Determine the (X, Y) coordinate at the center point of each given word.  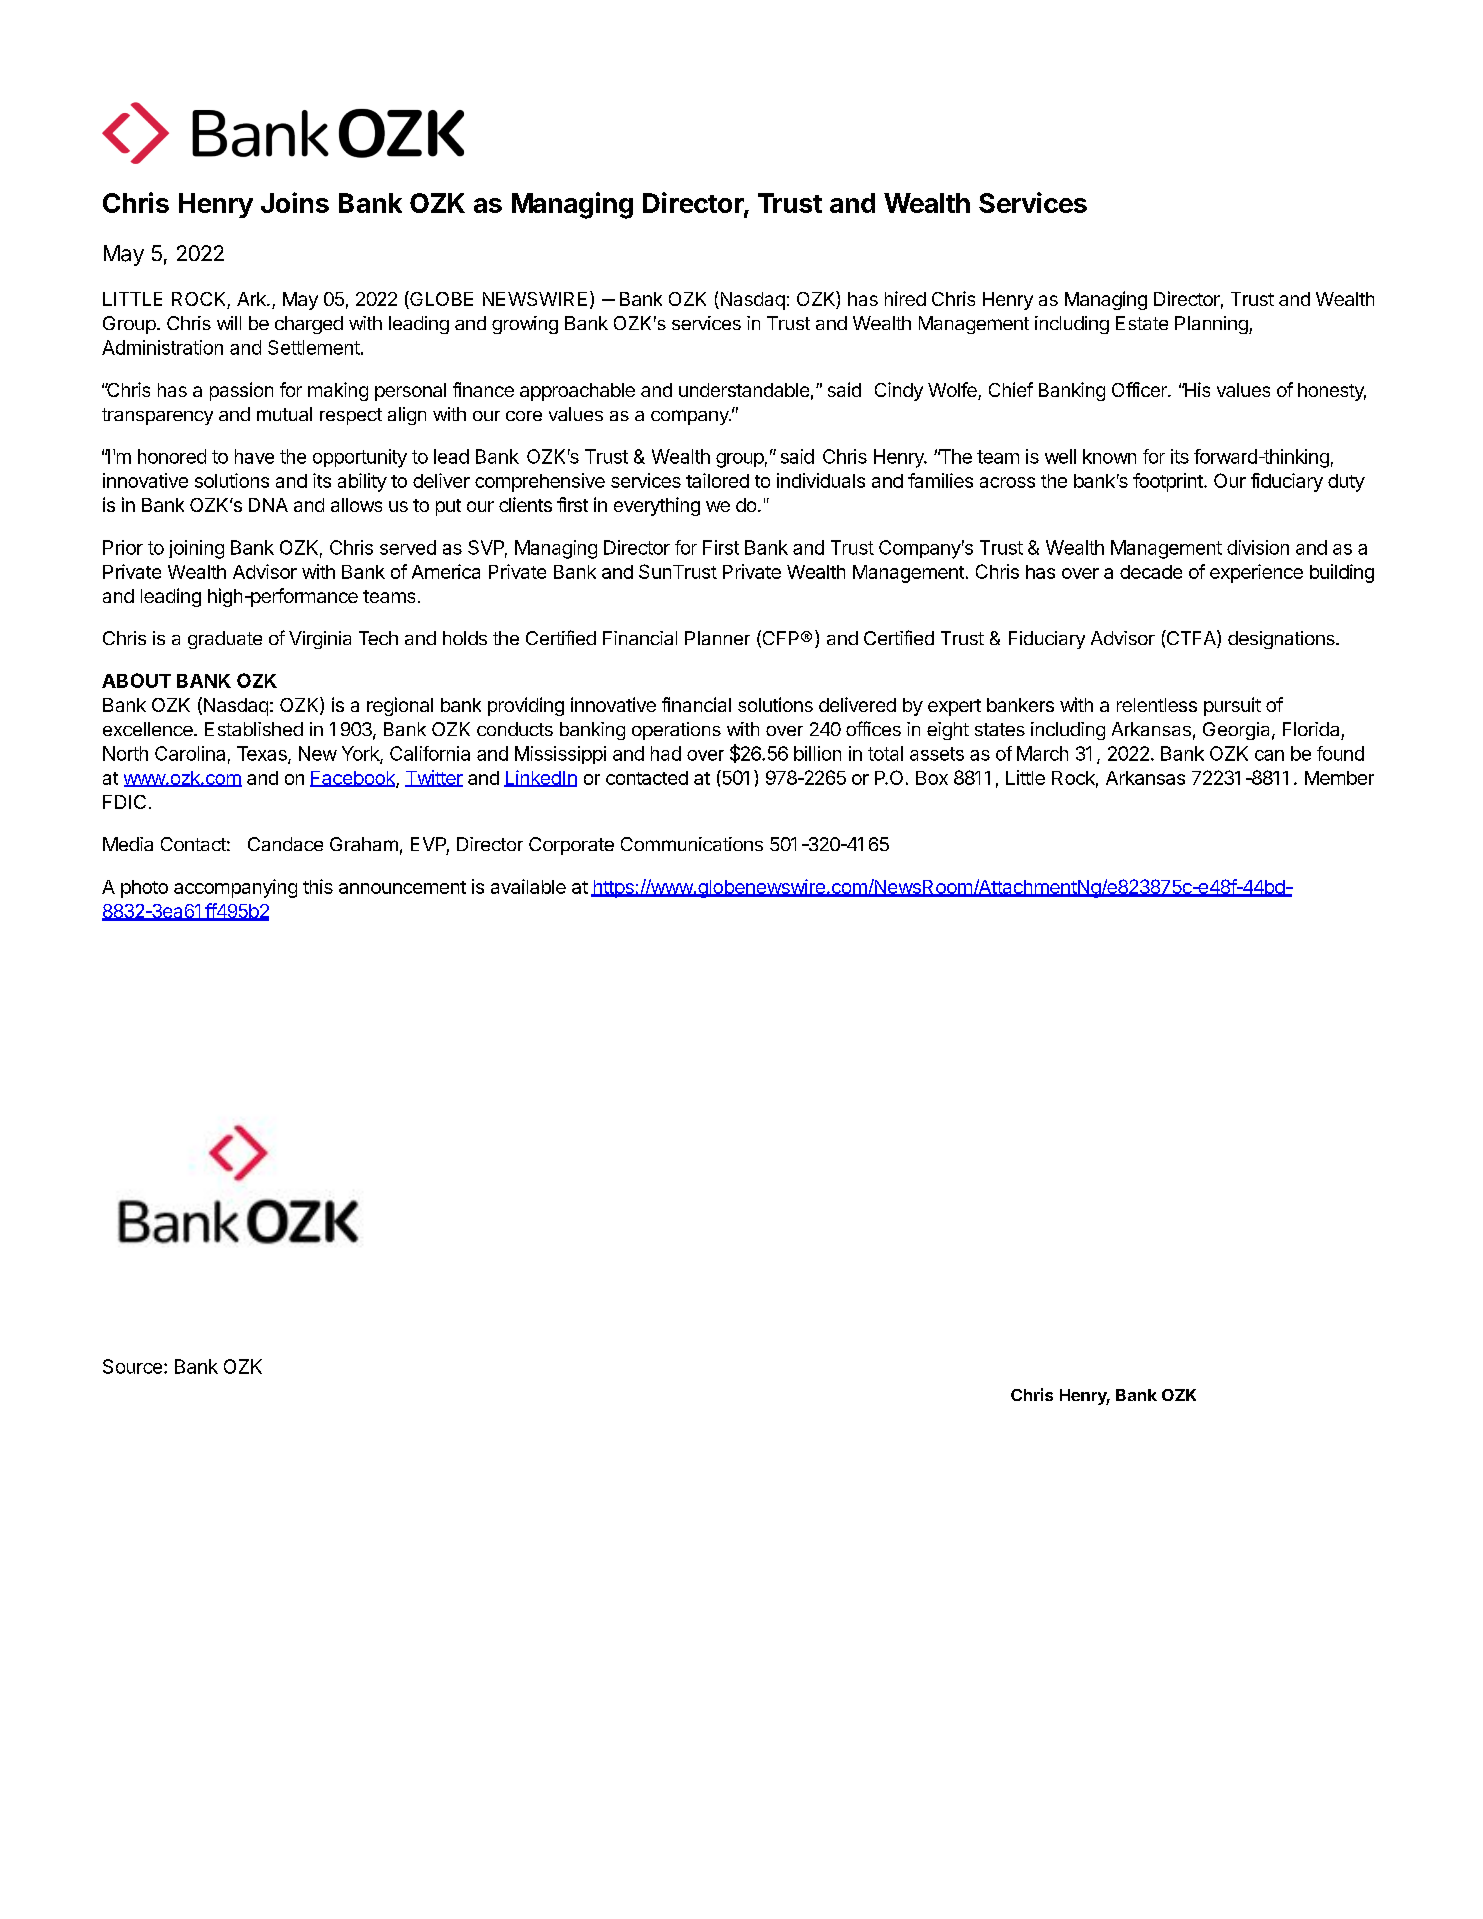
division (1258, 547)
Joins (295, 202)
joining (196, 549)
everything (657, 506)
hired (905, 298)
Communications (692, 844)
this (318, 886)
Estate (1142, 323)
